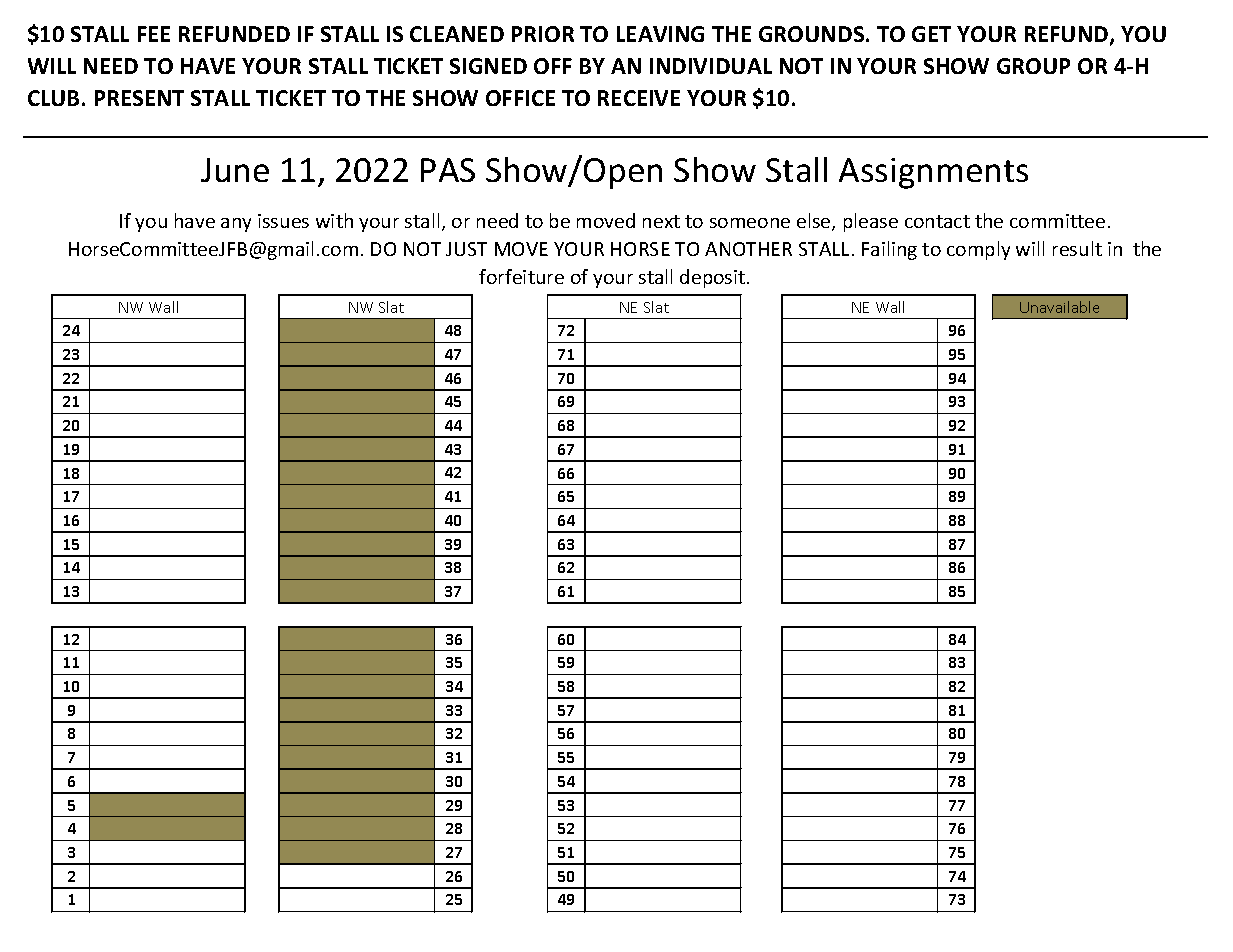 The image size is (1233, 952). I want to click on GROUP, so click(1033, 66).
